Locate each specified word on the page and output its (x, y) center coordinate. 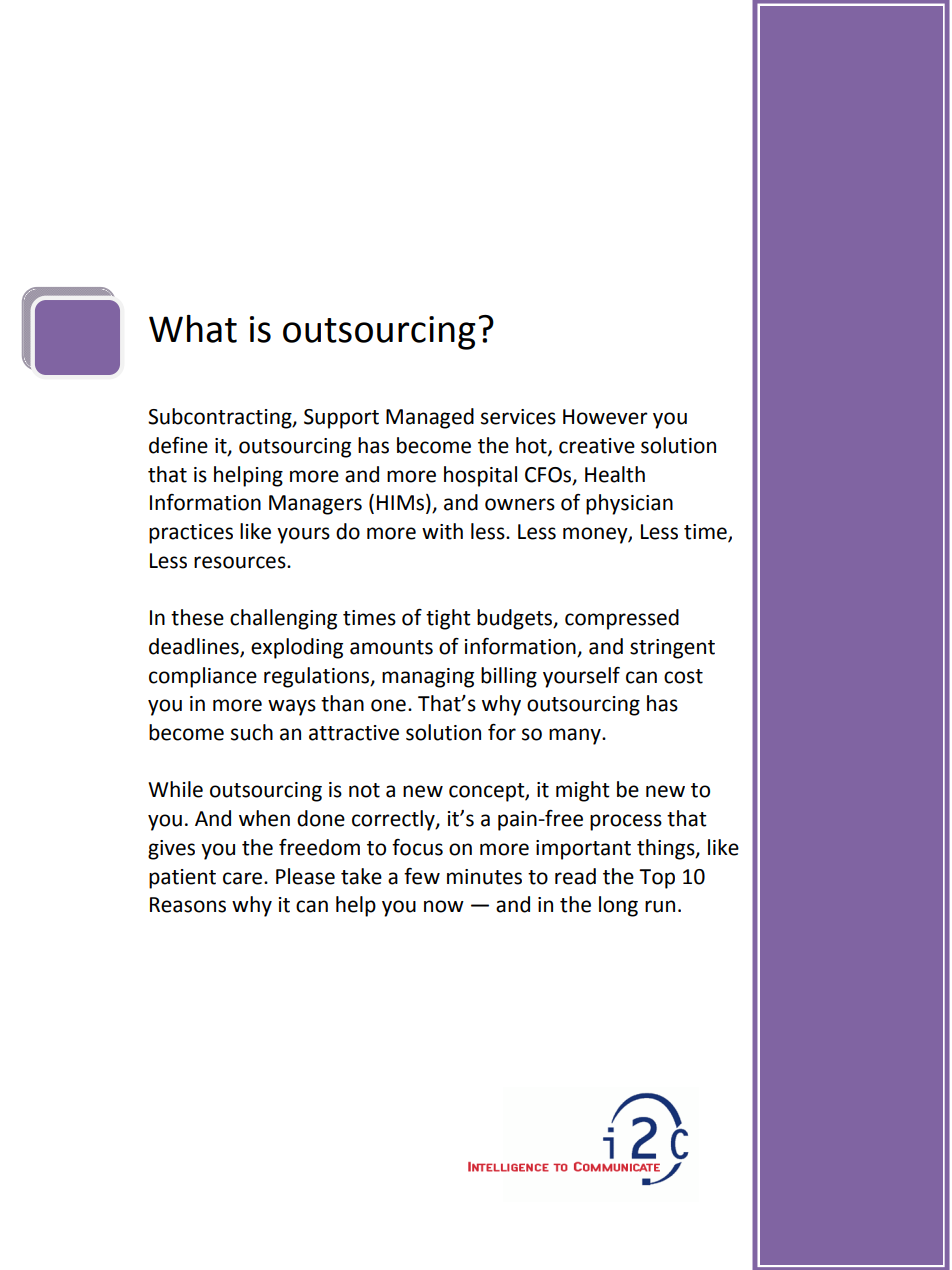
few (422, 876)
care (244, 878)
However (605, 417)
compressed (622, 619)
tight (448, 619)
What (193, 329)
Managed (430, 418)
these (197, 617)
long (618, 906)
